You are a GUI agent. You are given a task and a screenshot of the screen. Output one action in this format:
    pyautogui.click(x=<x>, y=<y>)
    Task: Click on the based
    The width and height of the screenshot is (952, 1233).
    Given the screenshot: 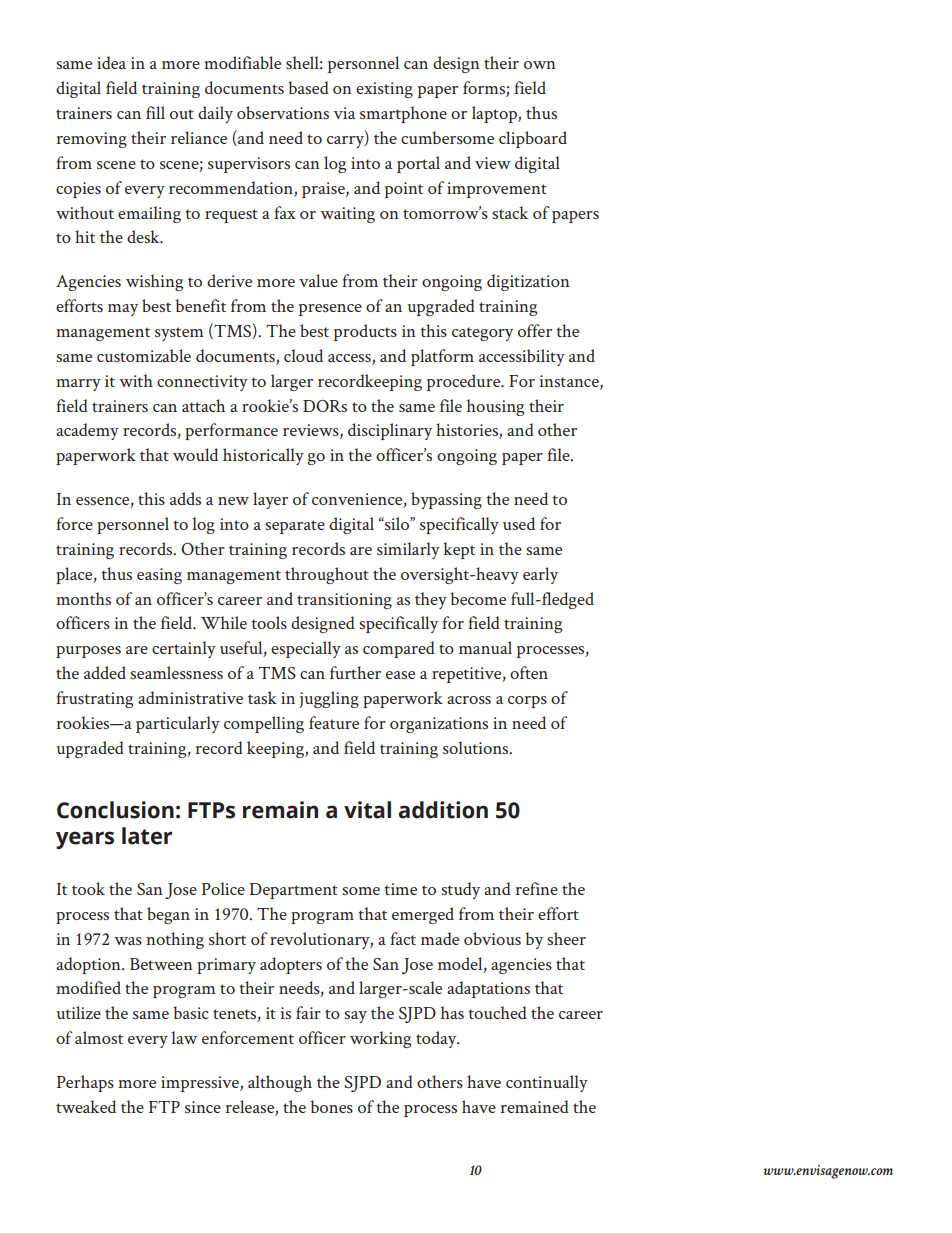 What is the action you would take?
    pyautogui.click(x=308, y=87)
